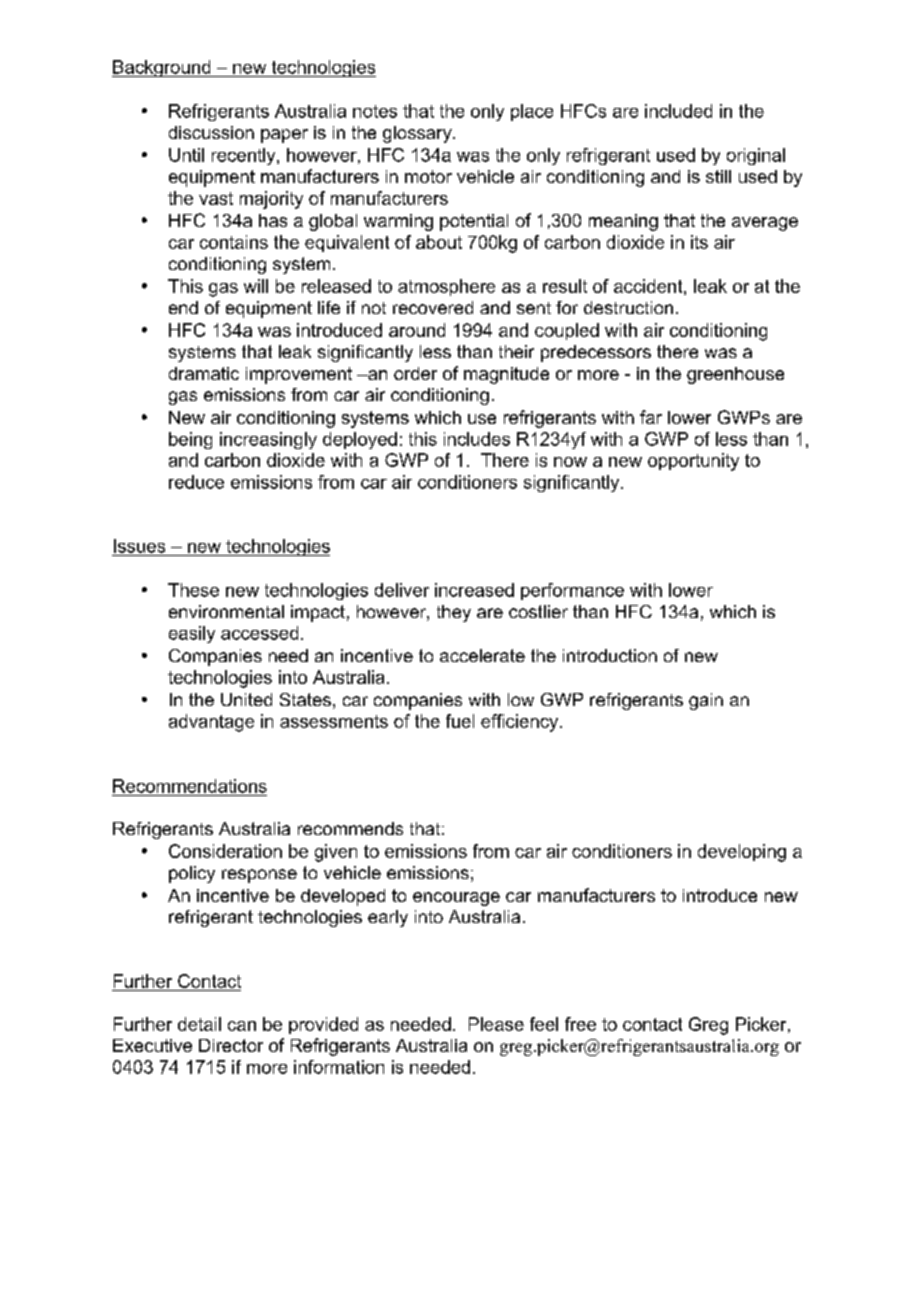 This screenshot has width=924, height=1308. Describe the element at coordinates (418, 134) in the screenshot. I see `glossary` at that location.
